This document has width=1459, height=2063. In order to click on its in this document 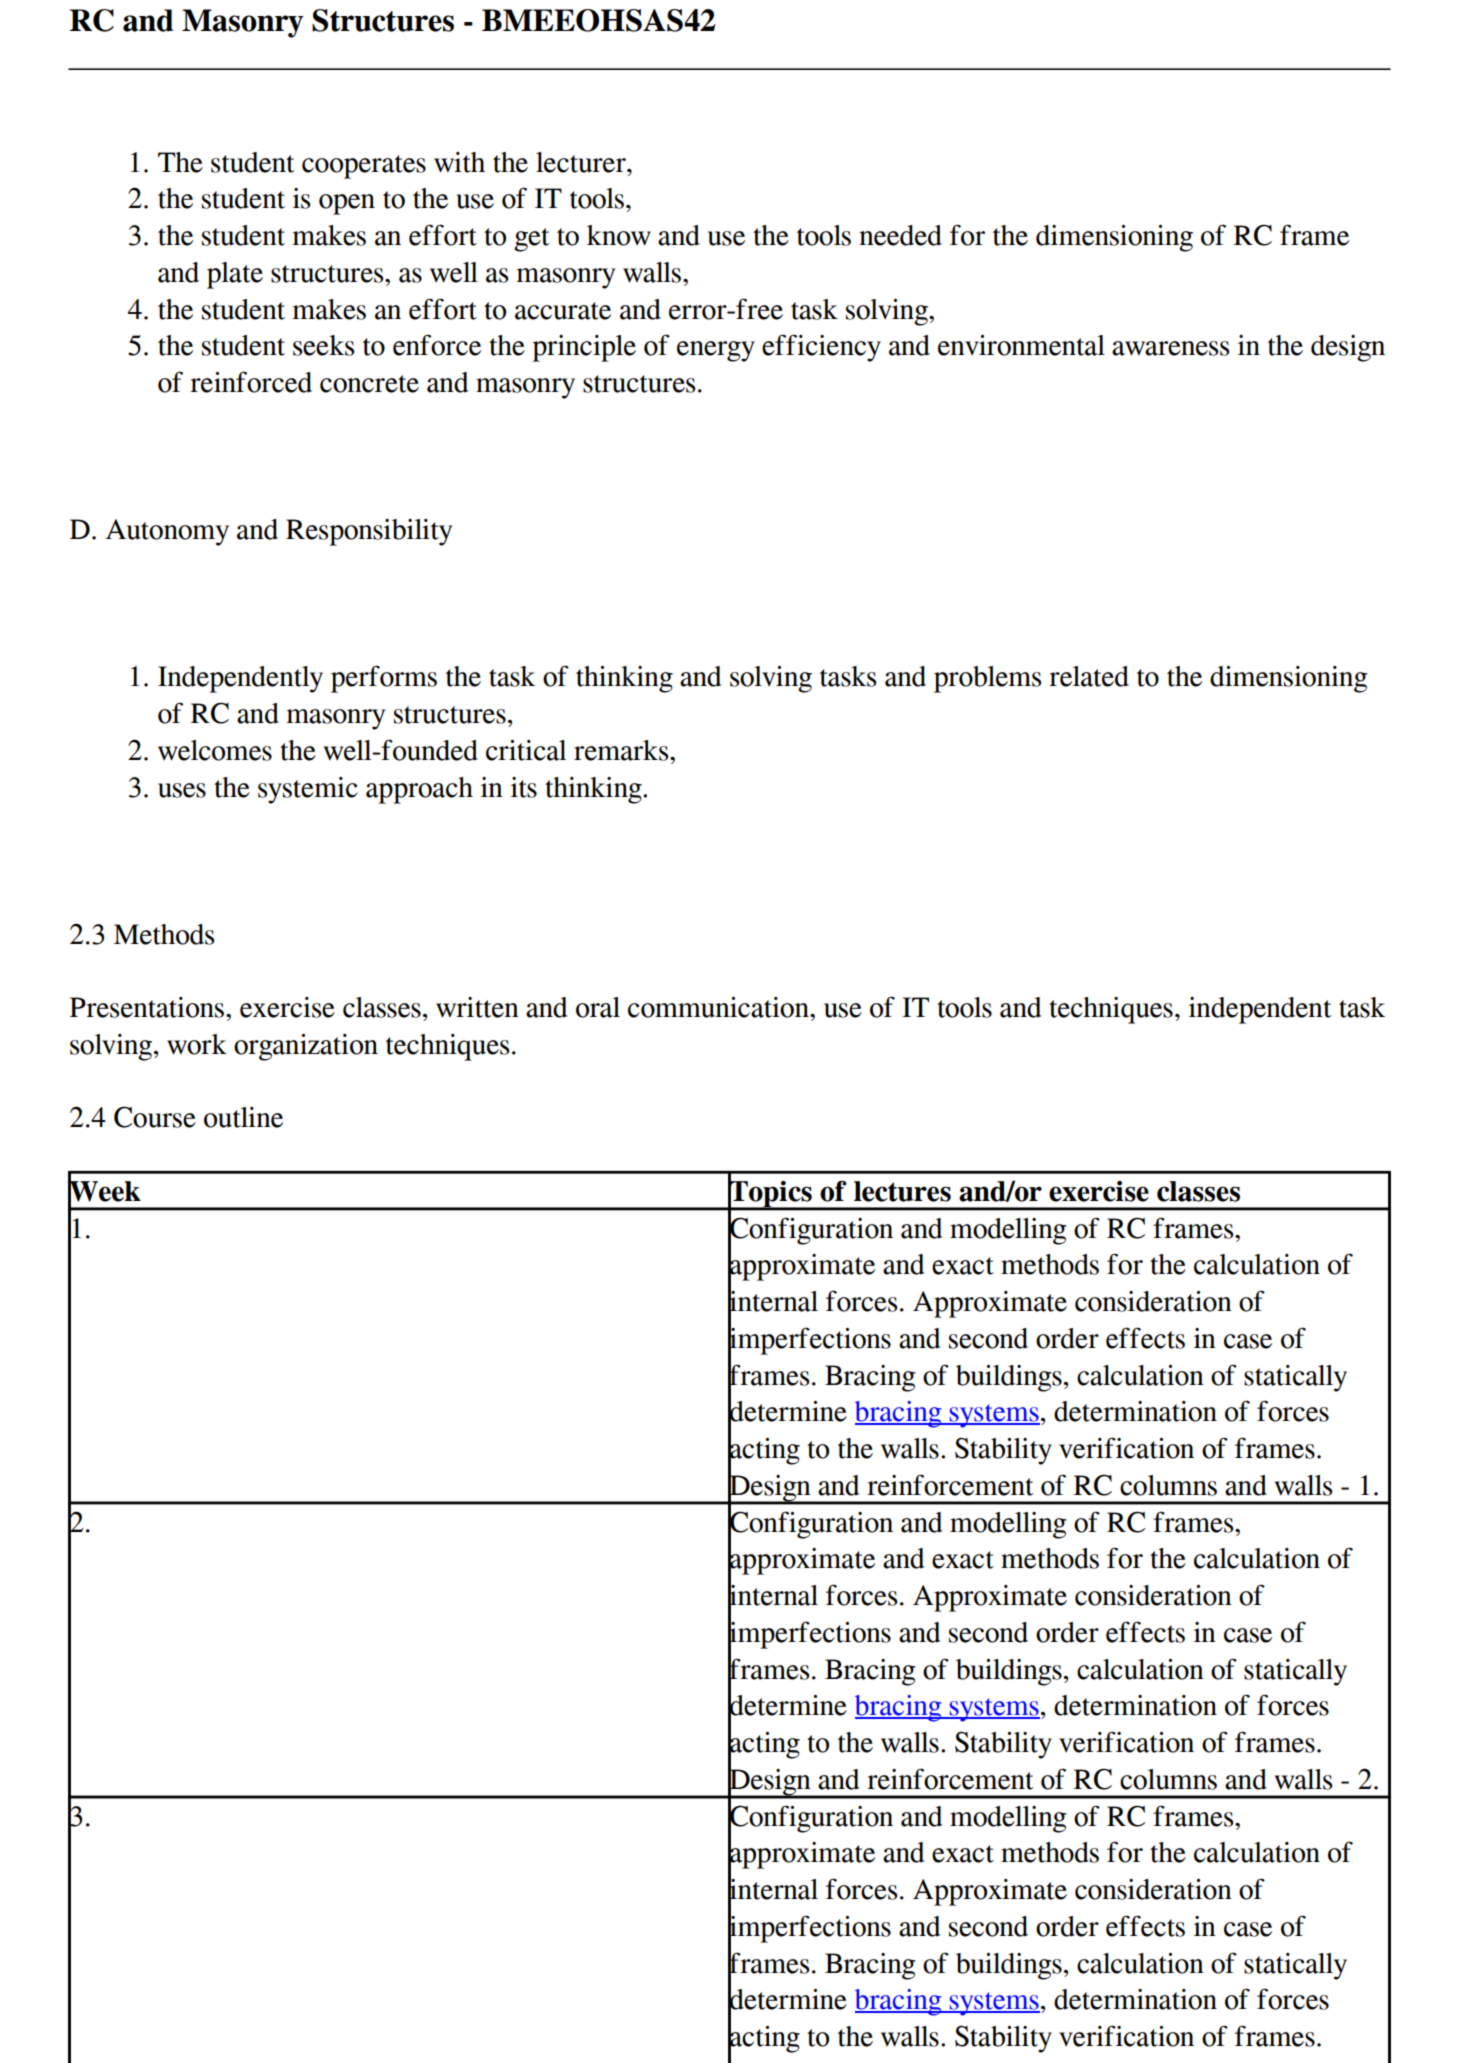, I will do `click(524, 787)`.
